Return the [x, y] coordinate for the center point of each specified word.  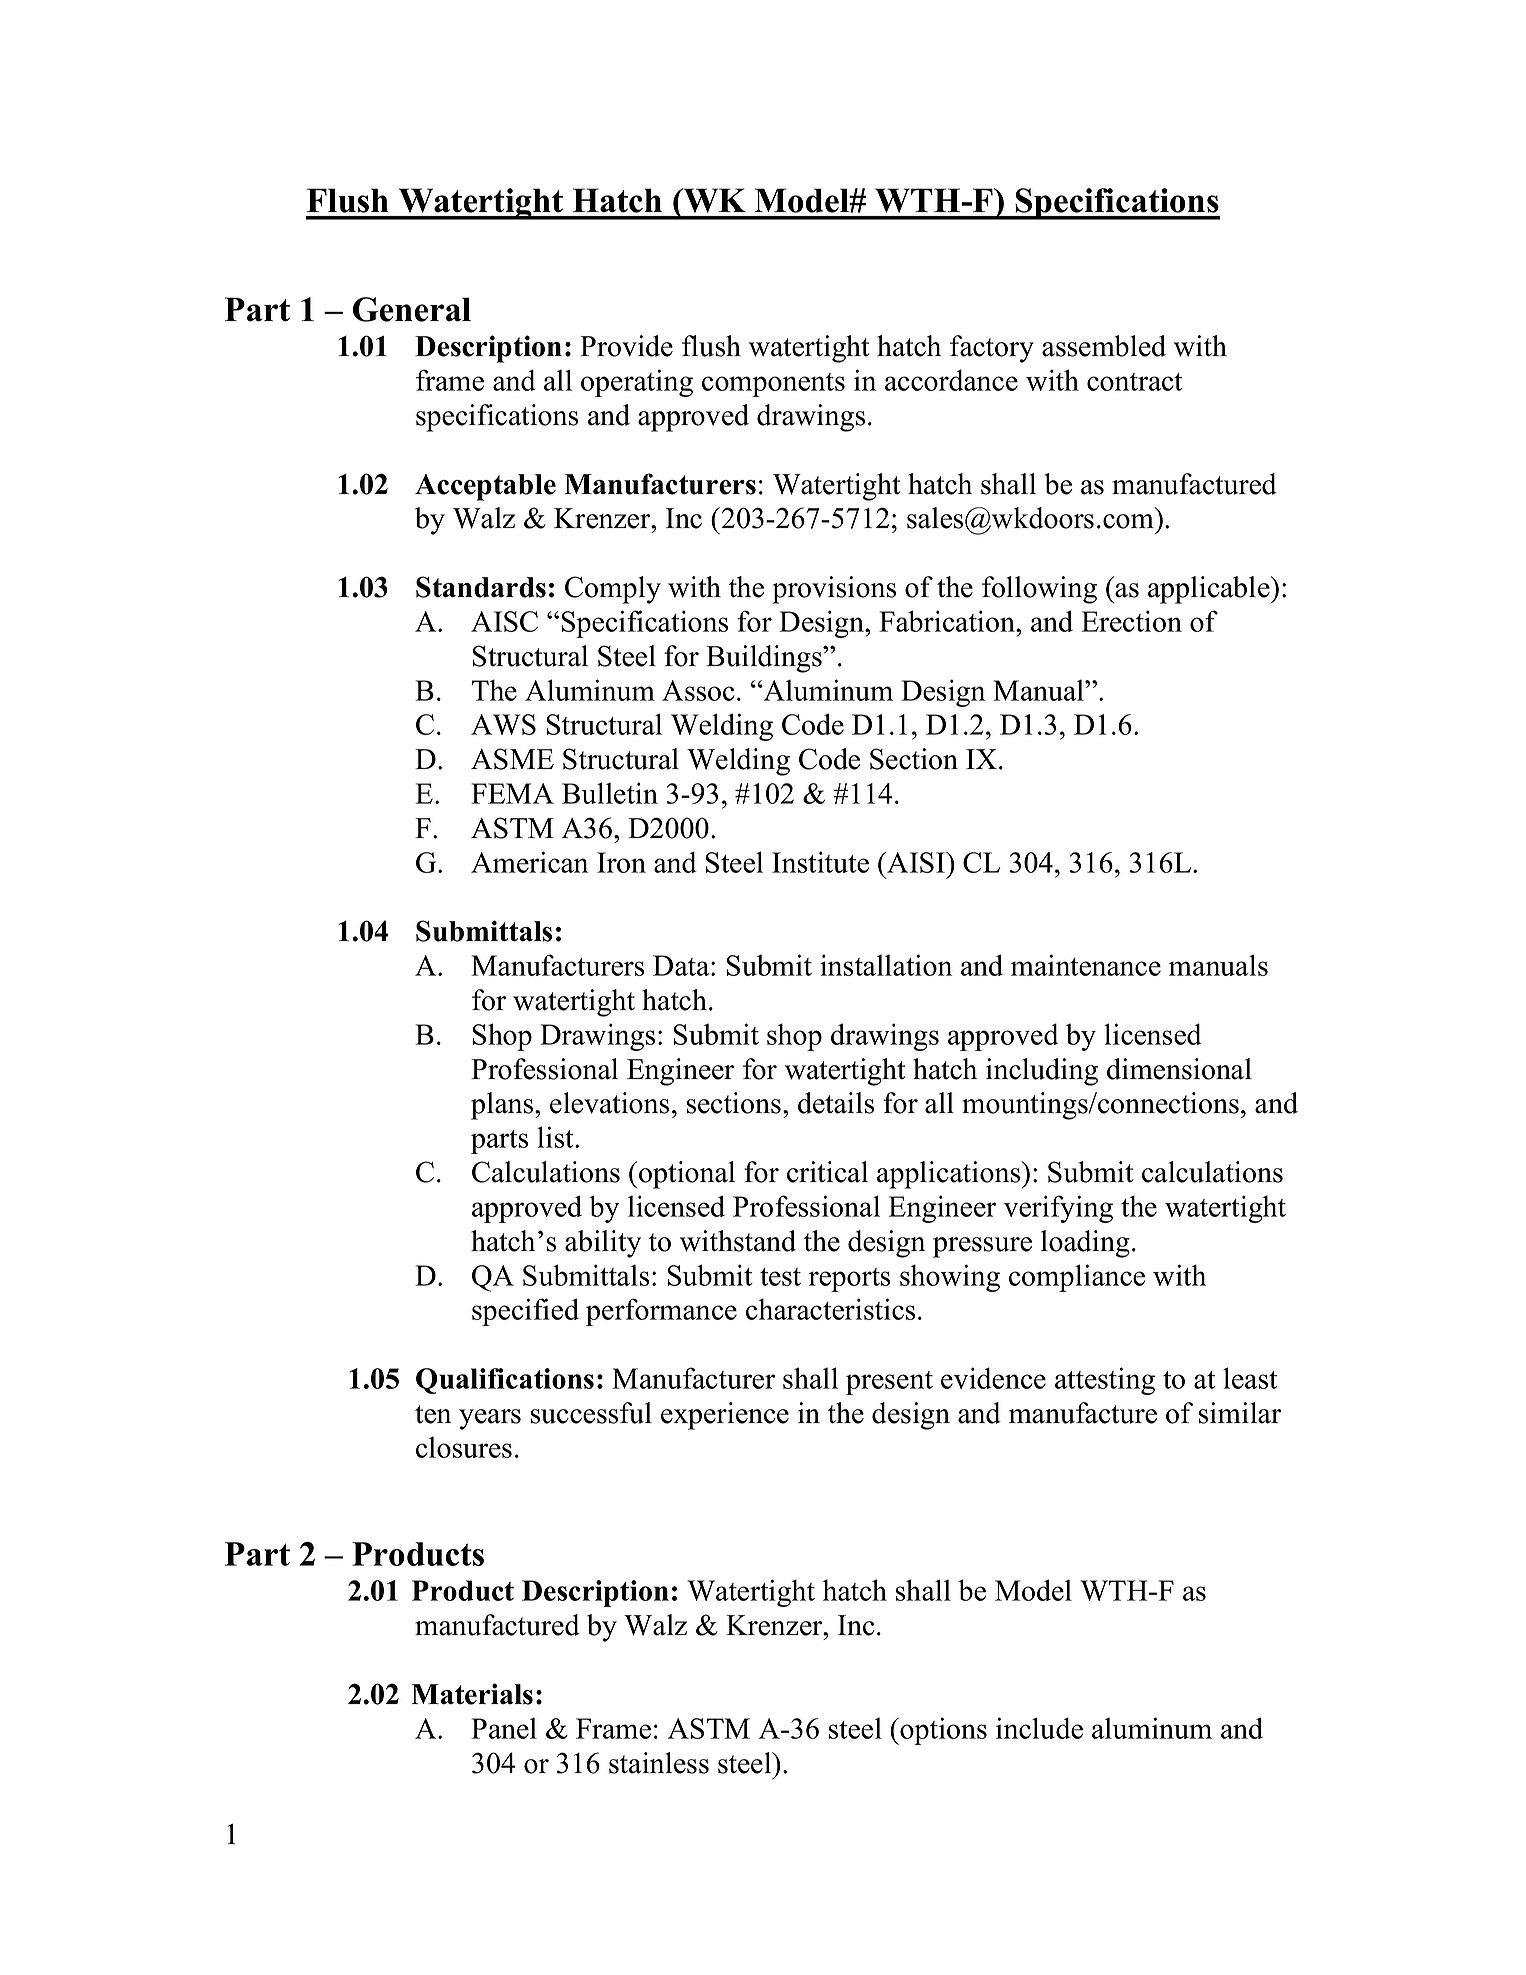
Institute [820, 862]
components [773, 385]
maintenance [1086, 965]
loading [1085, 1244]
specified [525, 1312]
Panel [504, 1728]
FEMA [512, 793]
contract [1134, 382]
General [412, 309]
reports [849, 1280]
